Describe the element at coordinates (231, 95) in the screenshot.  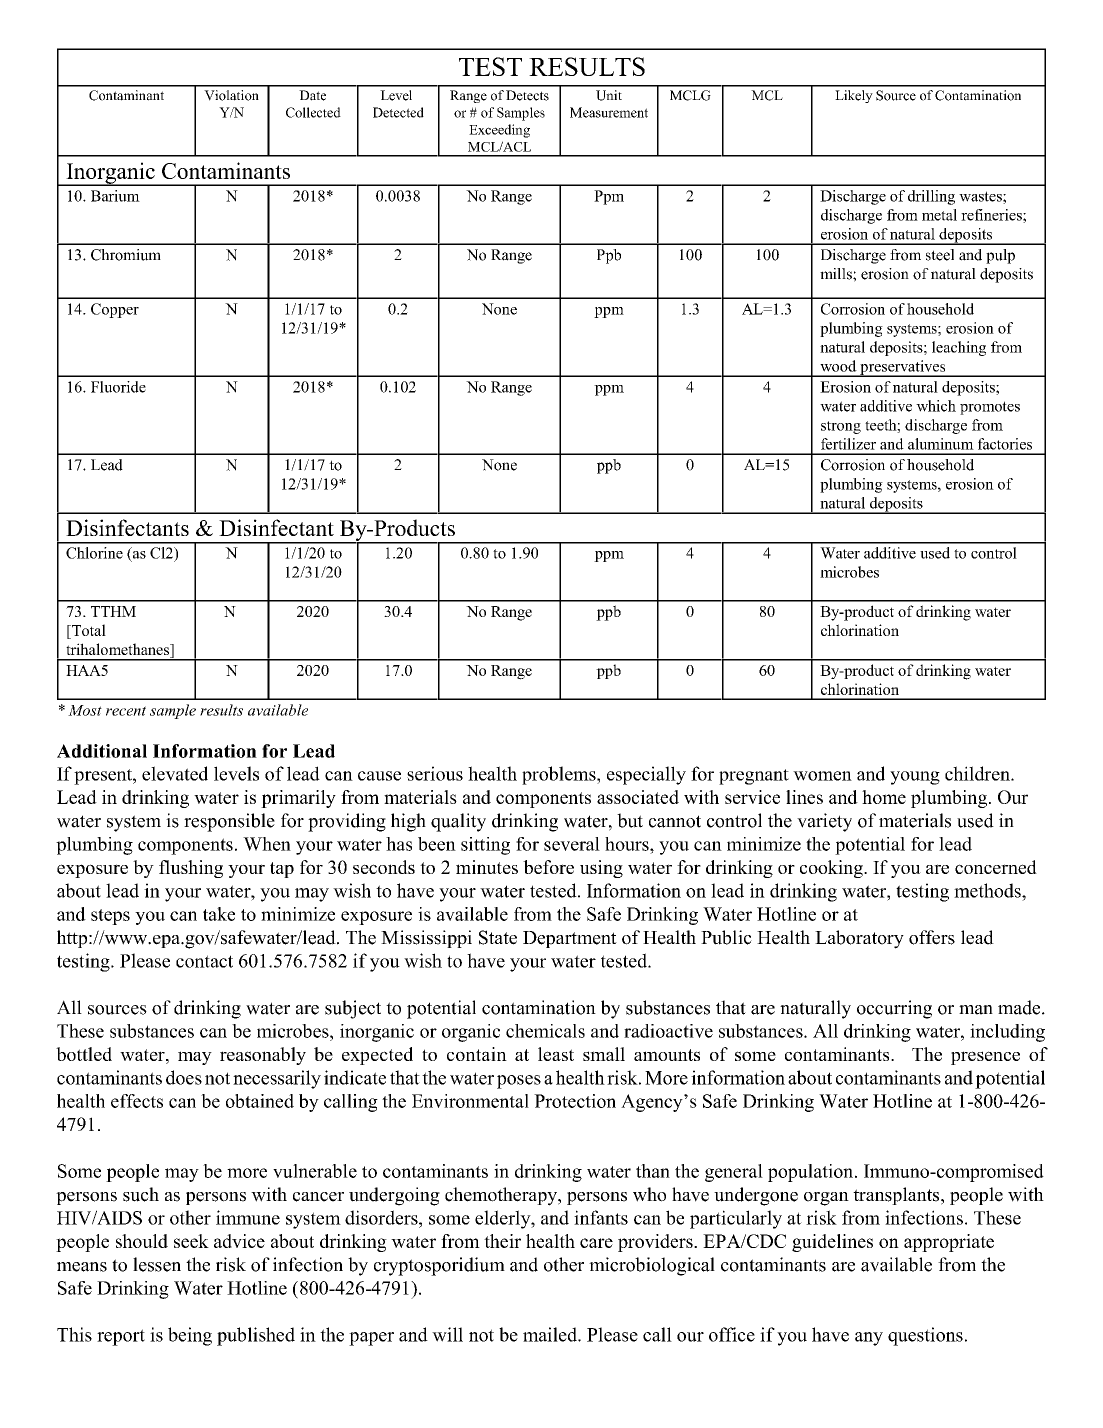
I see `Violation` at that location.
